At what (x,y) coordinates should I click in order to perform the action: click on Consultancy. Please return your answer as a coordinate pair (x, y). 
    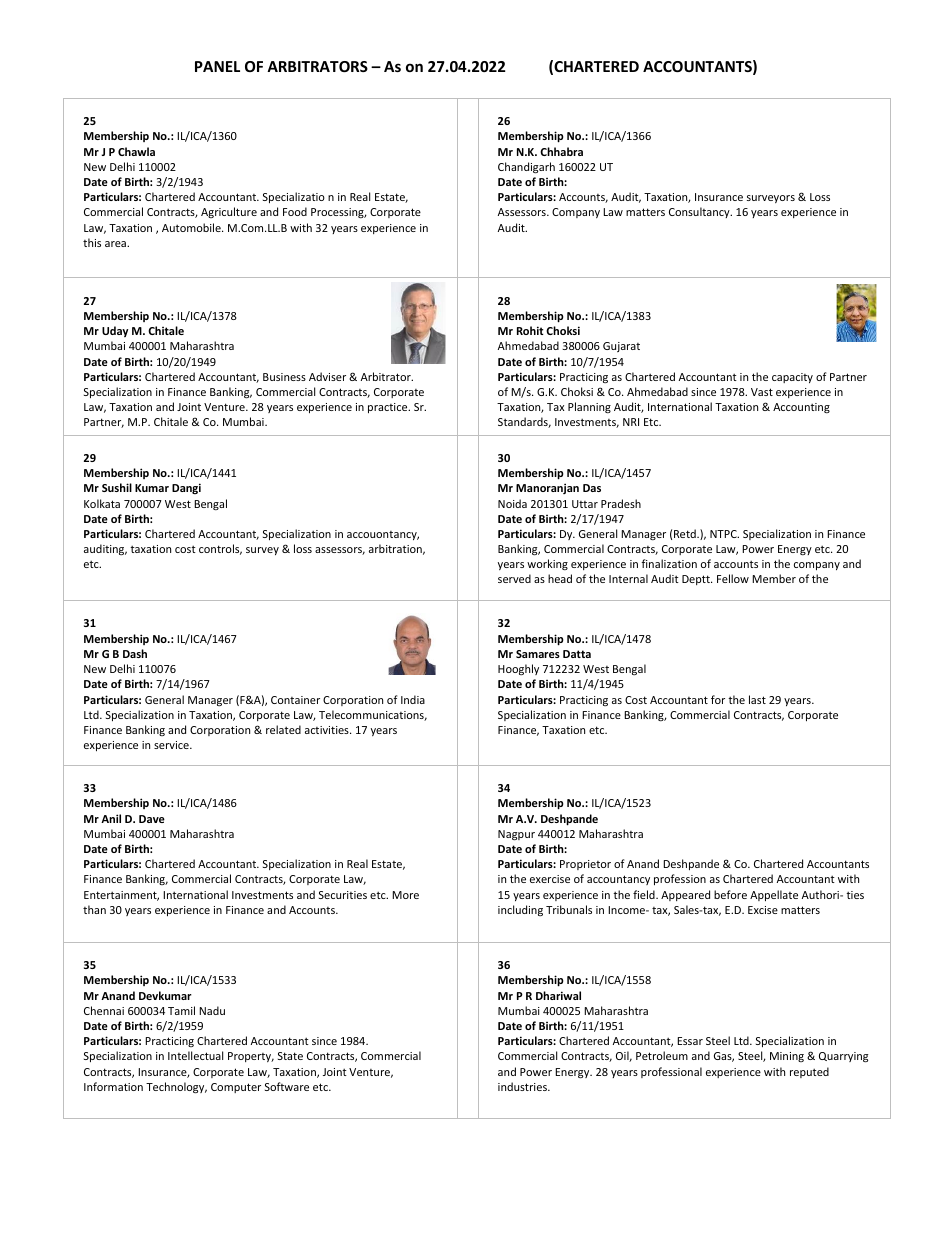
    Looking at the image, I should click on (700, 212).
